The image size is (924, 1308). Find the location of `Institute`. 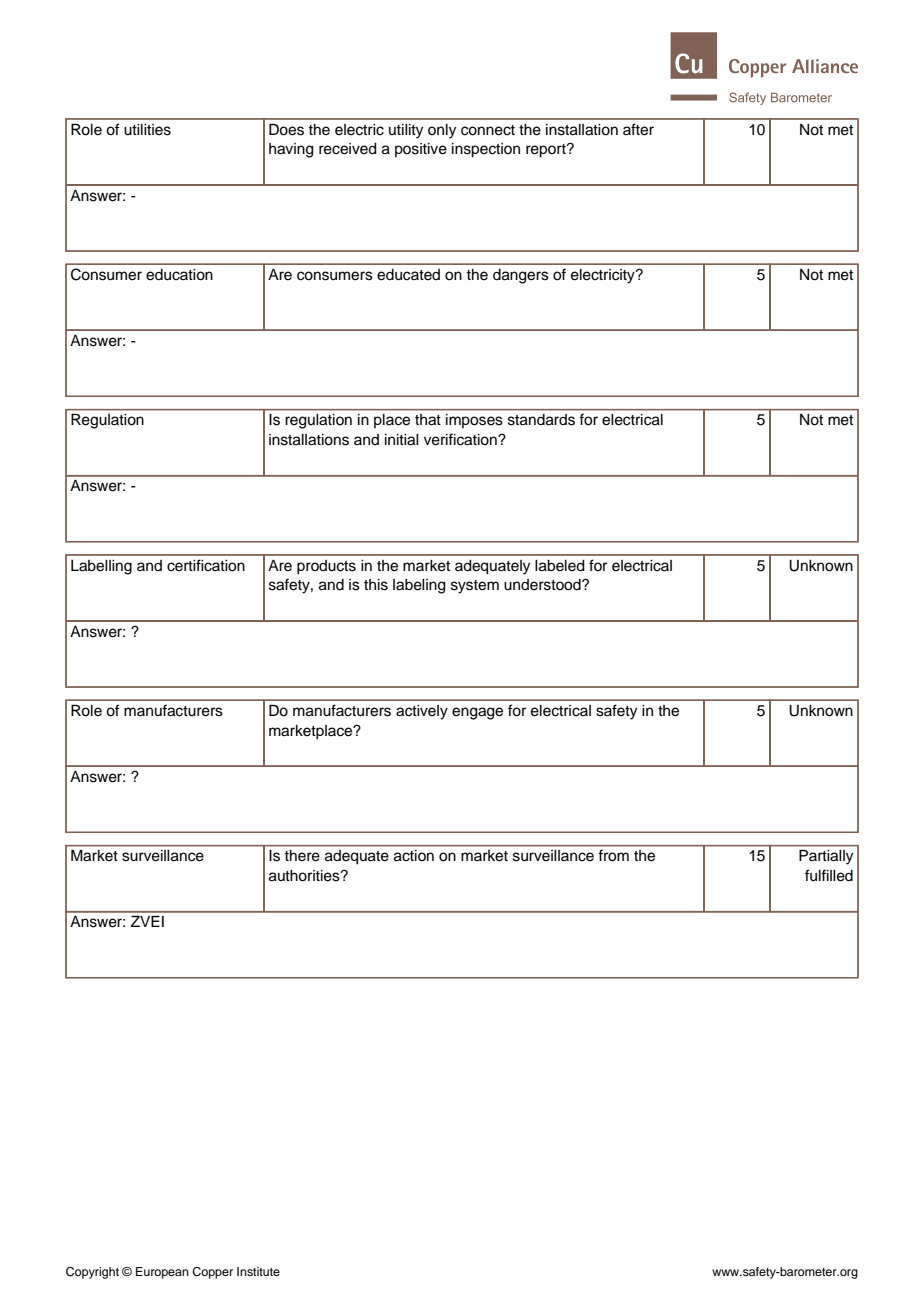

Institute is located at coordinates (258, 1271).
